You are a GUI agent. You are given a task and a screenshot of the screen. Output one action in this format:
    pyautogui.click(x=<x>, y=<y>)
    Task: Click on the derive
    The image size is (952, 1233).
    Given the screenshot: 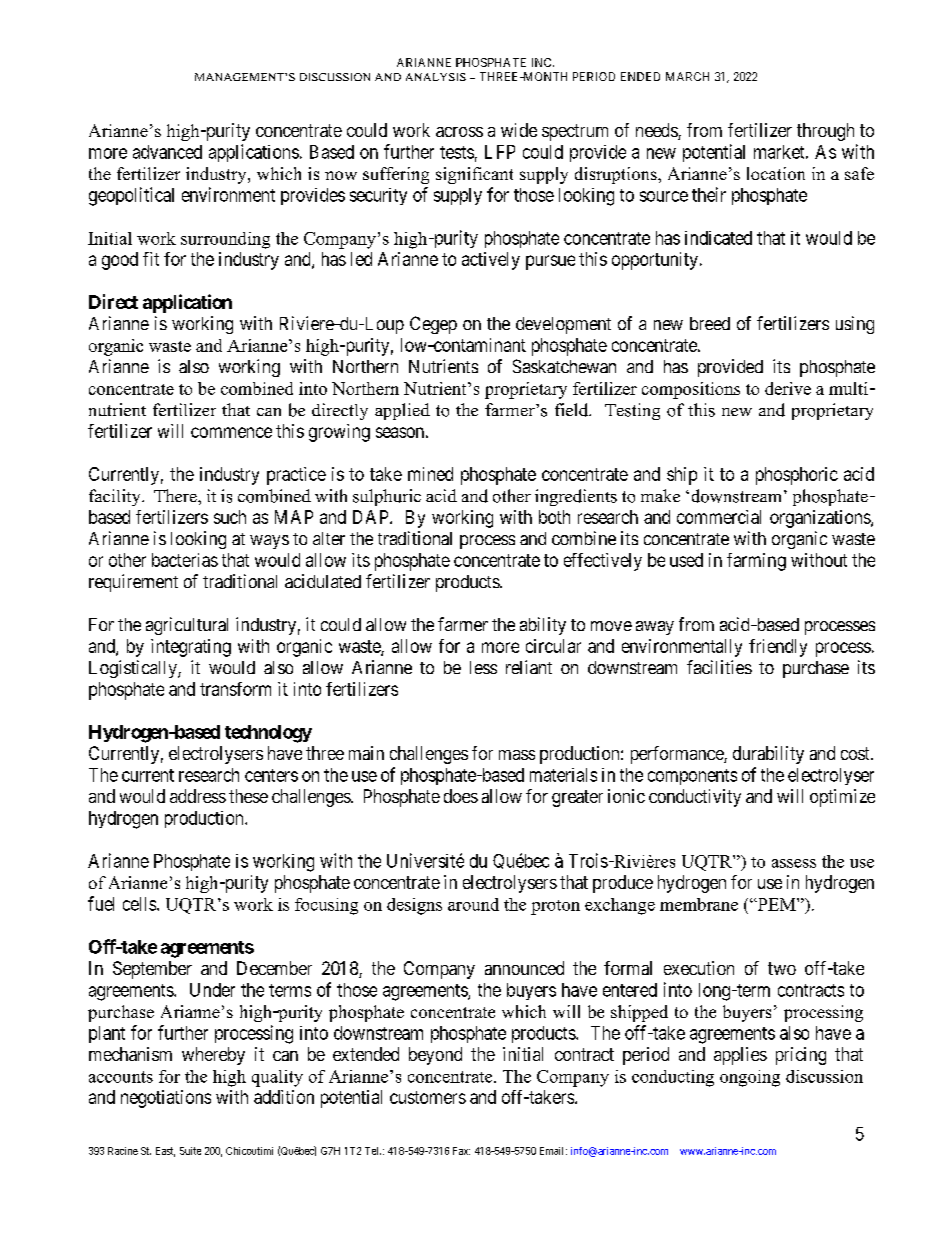 What is the action you would take?
    pyautogui.click(x=788, y=388)
